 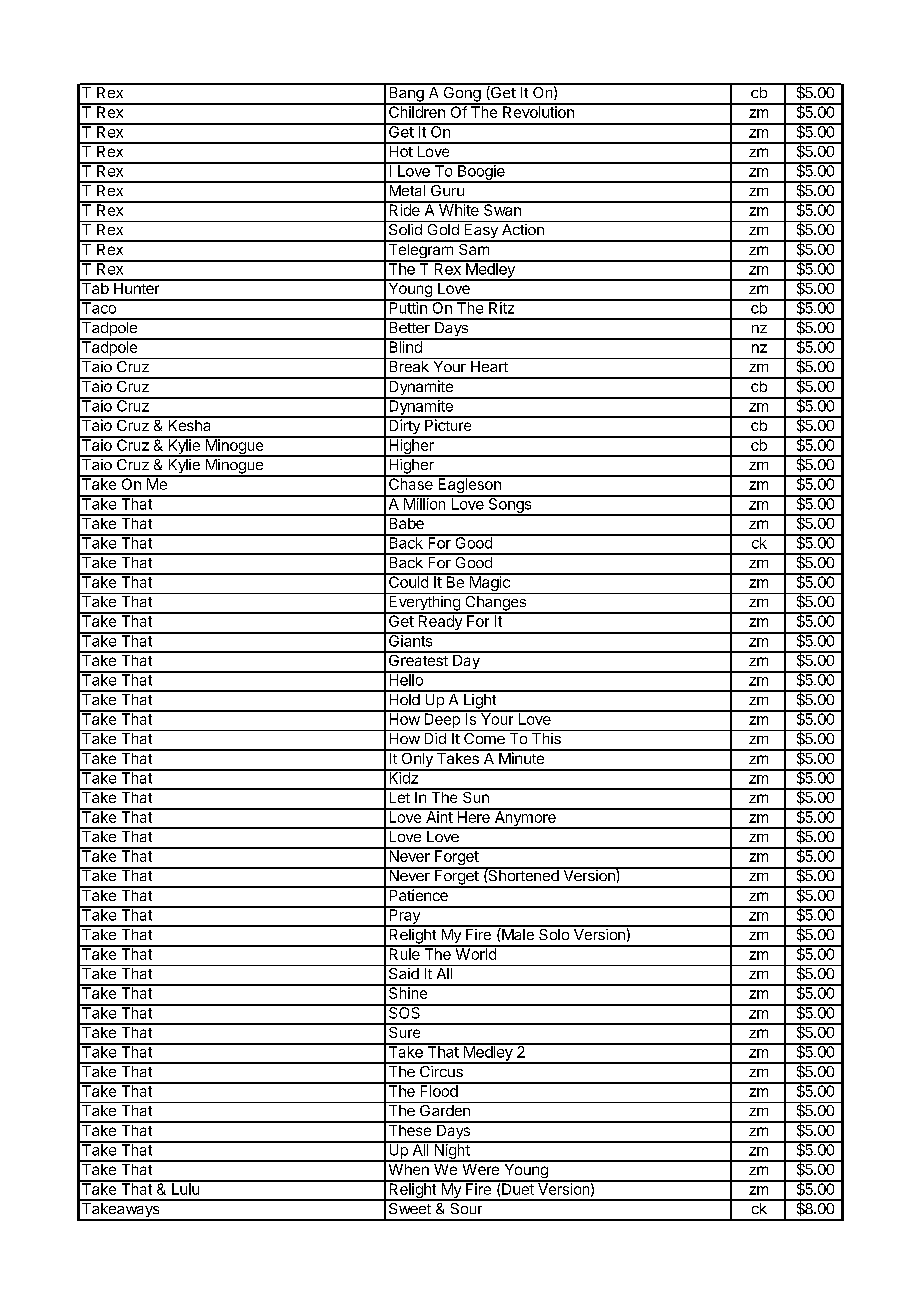 I want to click on When, so click(x=408, y=1168).
